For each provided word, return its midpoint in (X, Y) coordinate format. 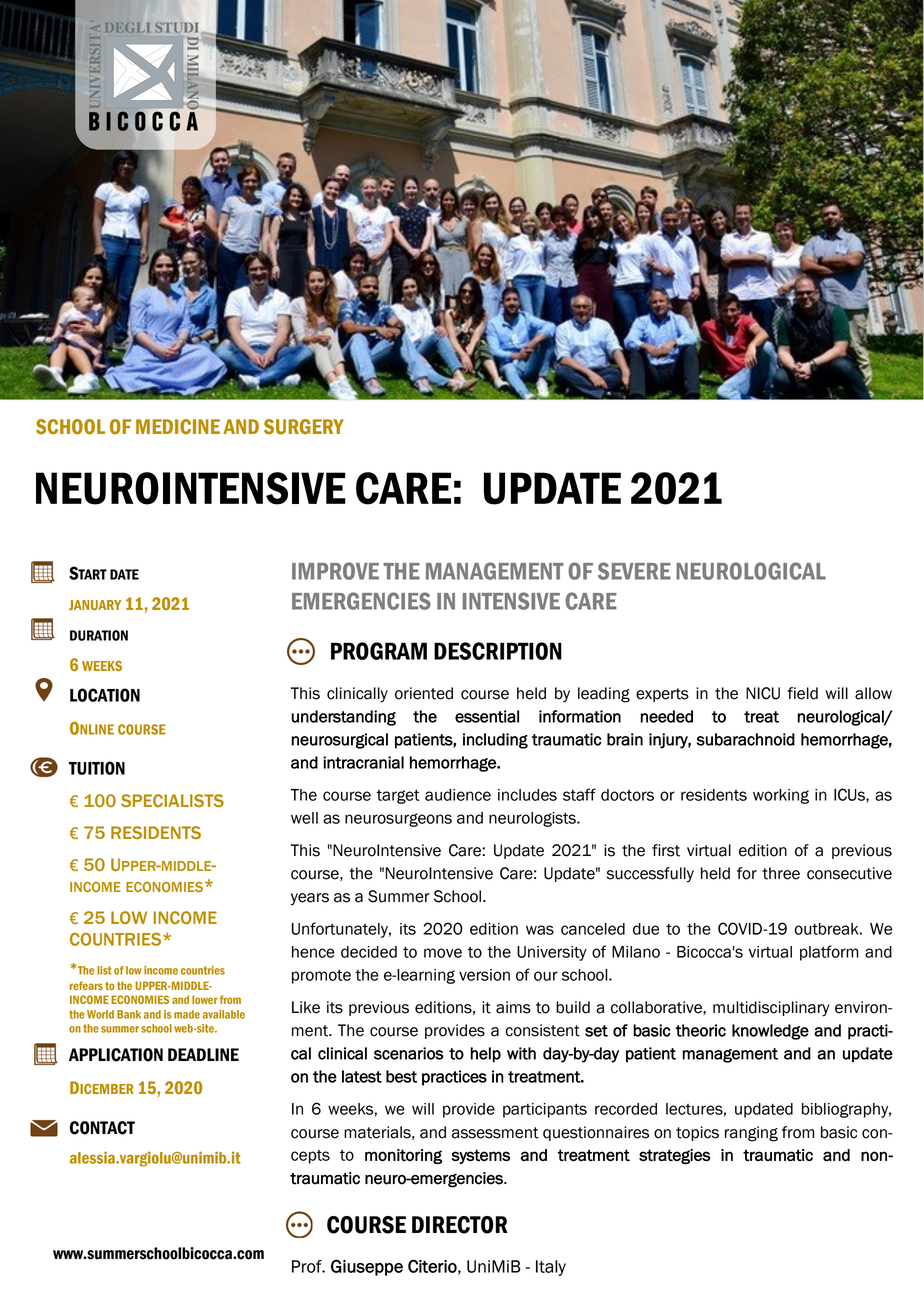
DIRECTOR (460, 1225)
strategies (675, 1156)
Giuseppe (367, 1267)
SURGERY (304, 427)
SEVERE (634, 571)
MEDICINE (178, 427)
